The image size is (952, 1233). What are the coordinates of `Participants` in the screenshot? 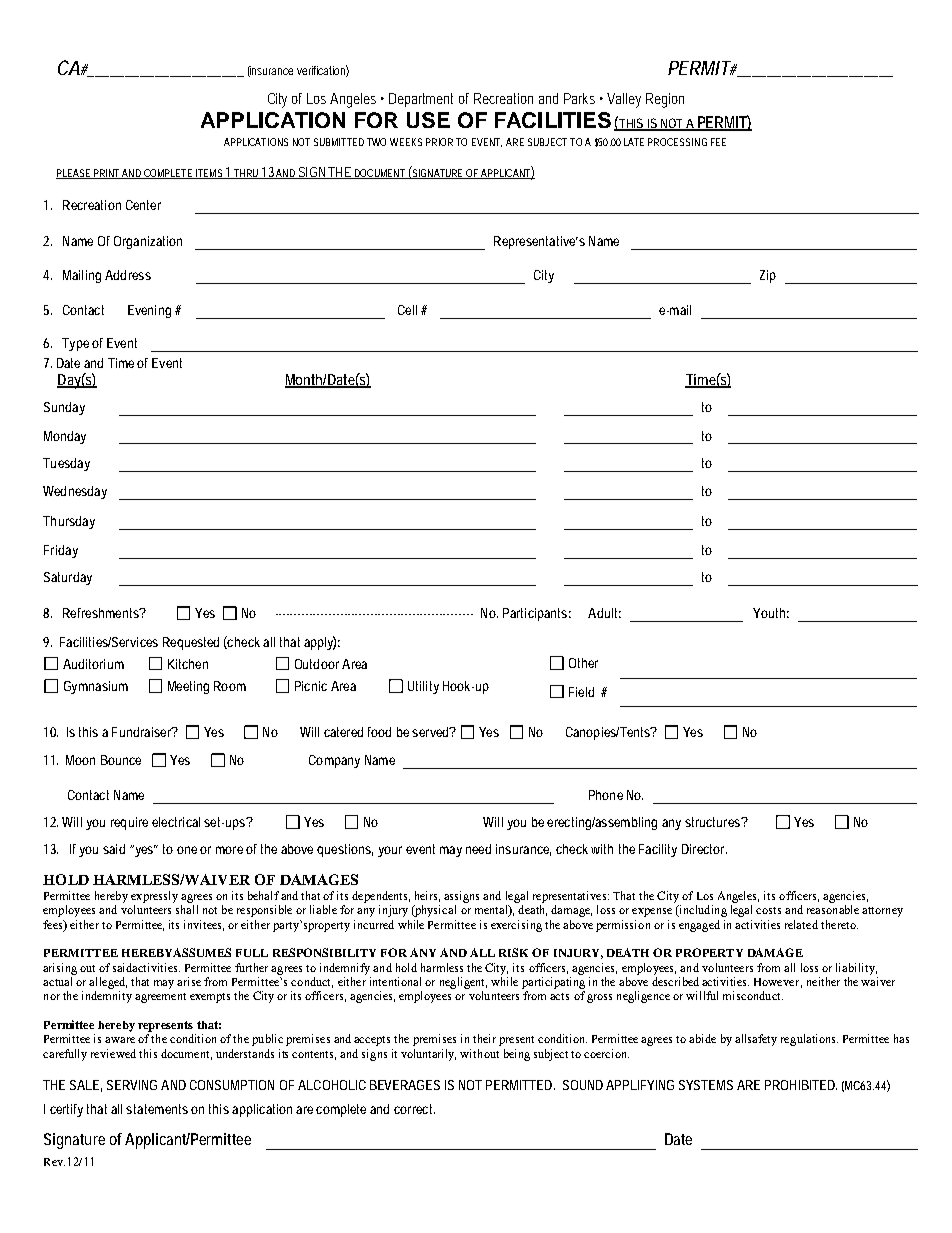 It's located at (537, 614).
